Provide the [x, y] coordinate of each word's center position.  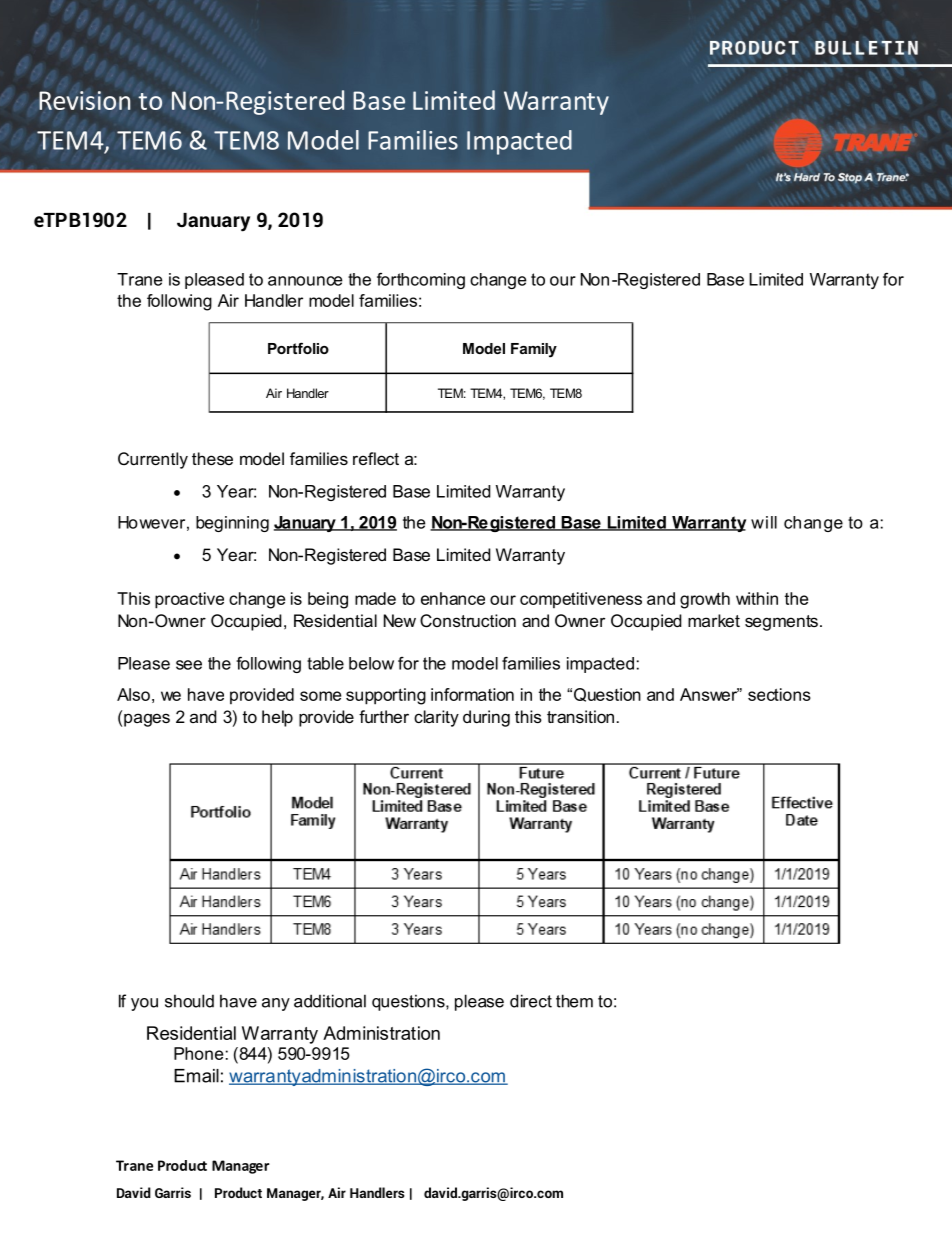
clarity [436, 718]
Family [534, 350]
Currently [153, 460]
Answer [709, 694]
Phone [198, 1053]
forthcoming [421, 281]
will [764, 522]
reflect [376, 458]
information [472, 694]
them [574, 1001]
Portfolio [298, 348]
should [189, 1001]
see [189, 665]
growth [705, 600]
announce [305, 281]
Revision [84, 100]
